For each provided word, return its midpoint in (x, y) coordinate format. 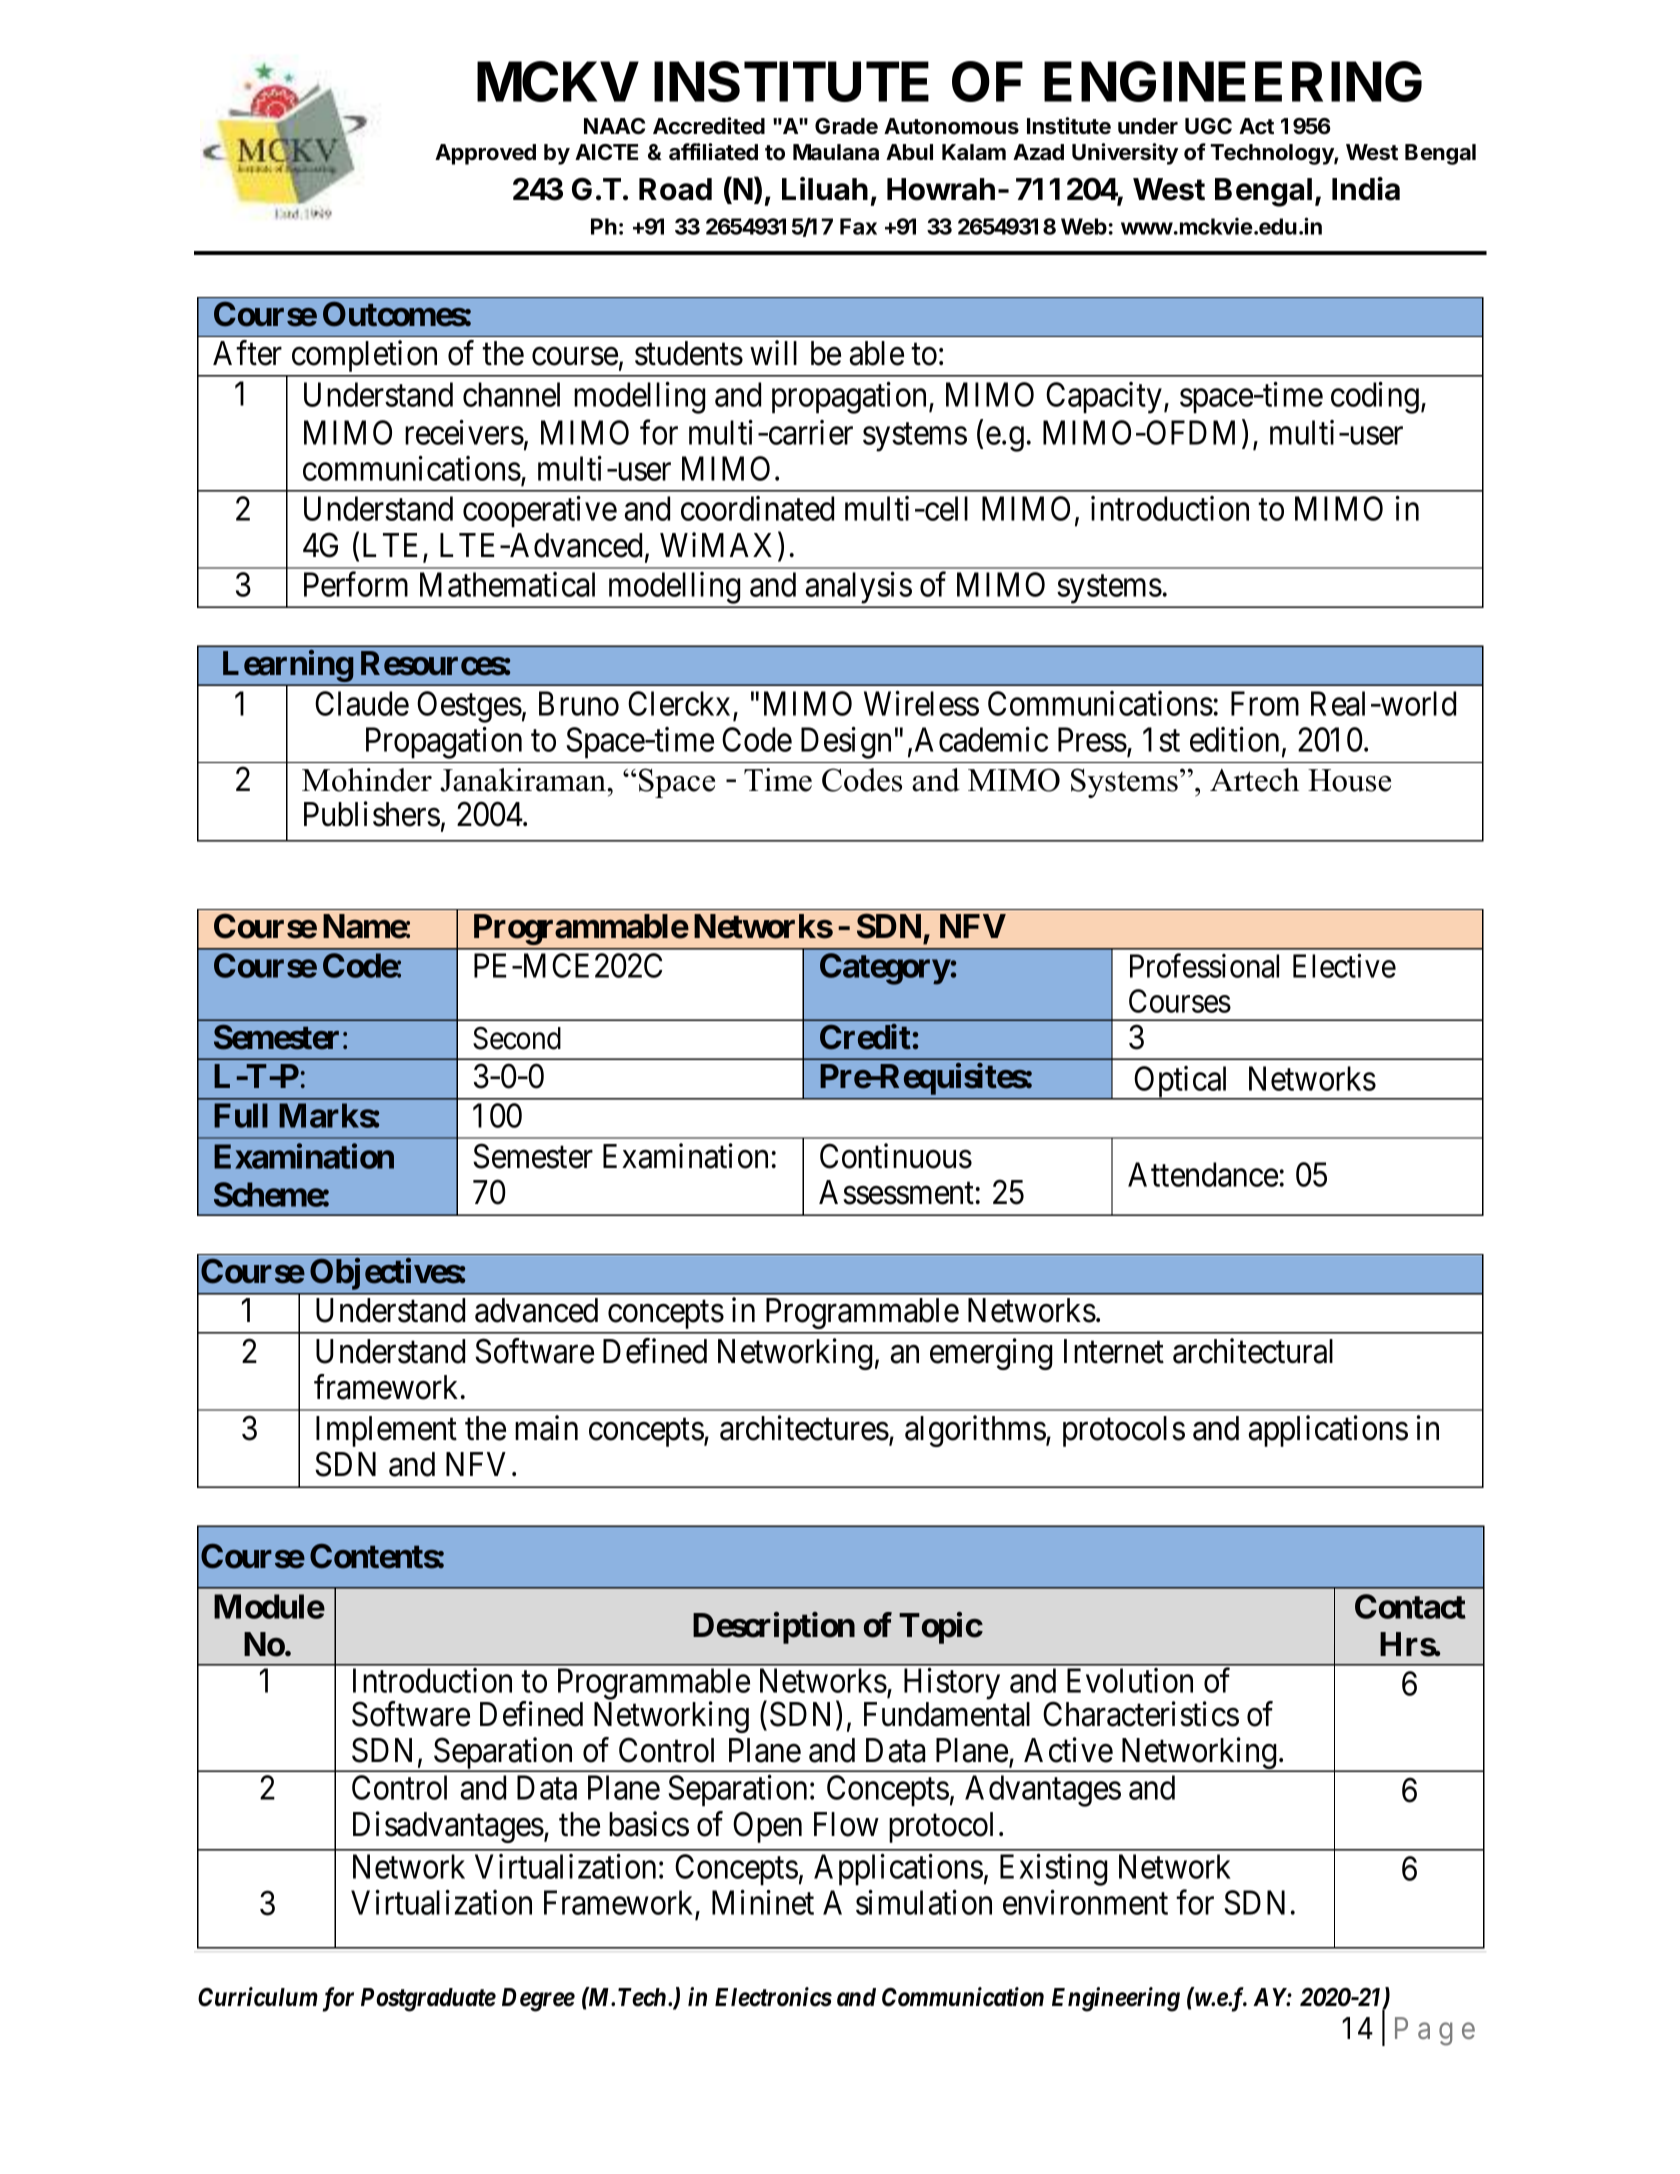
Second (517, 1038)
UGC (1208, 126)
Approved (485, 154)
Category (885, 969)
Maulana (836, 152)
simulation (924, 1902)
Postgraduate (428, 2000)
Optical (1182, 1083)
